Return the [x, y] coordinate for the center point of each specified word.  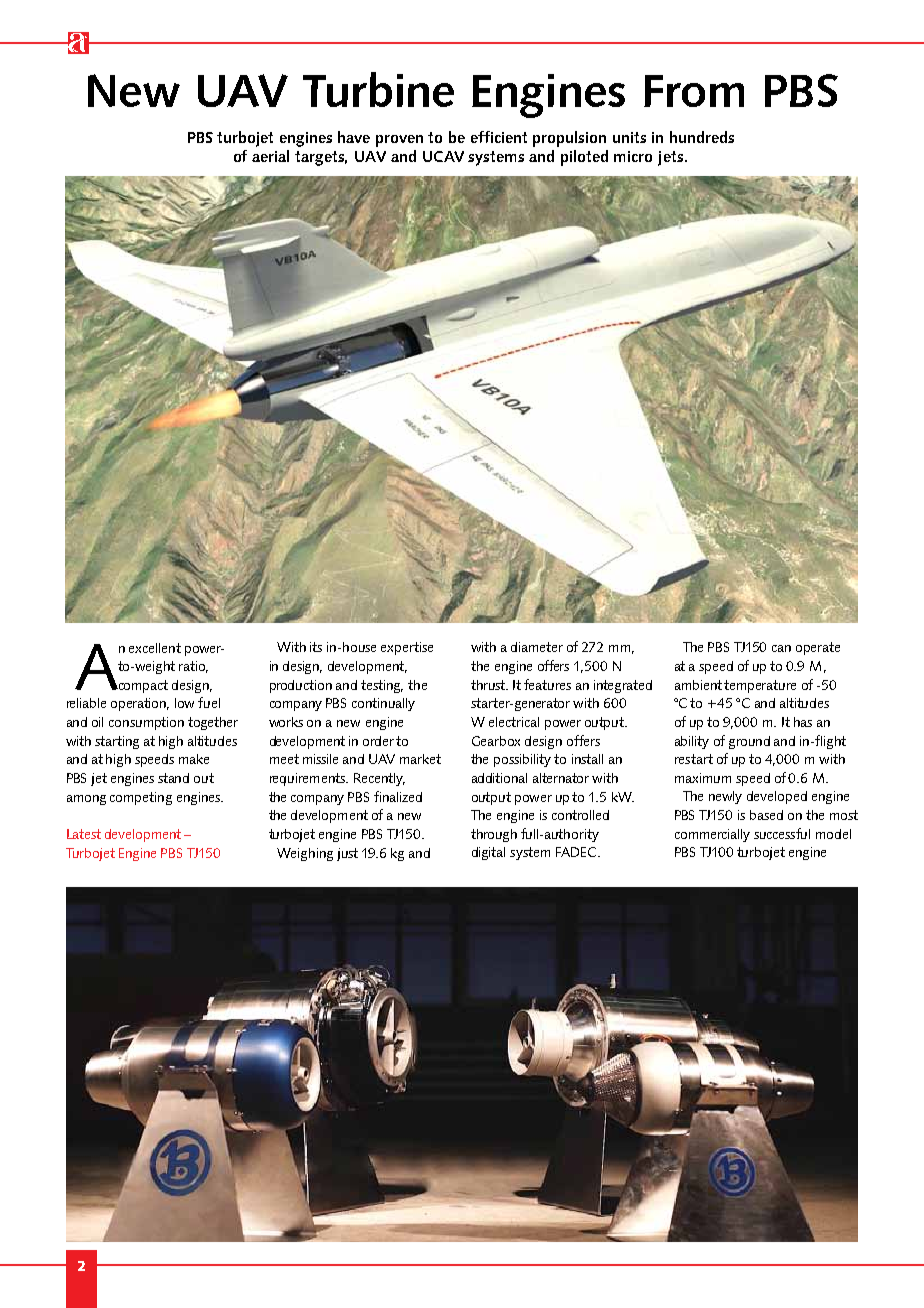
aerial [270, 156]
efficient [499, 137]
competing [141, 798]
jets [672, 158]
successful [782, 833]
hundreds [702, 137]
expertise [407, 648]
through [494, 835]
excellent [155, 648]
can [781, 648]
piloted [584, 158]
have [354, 137]
